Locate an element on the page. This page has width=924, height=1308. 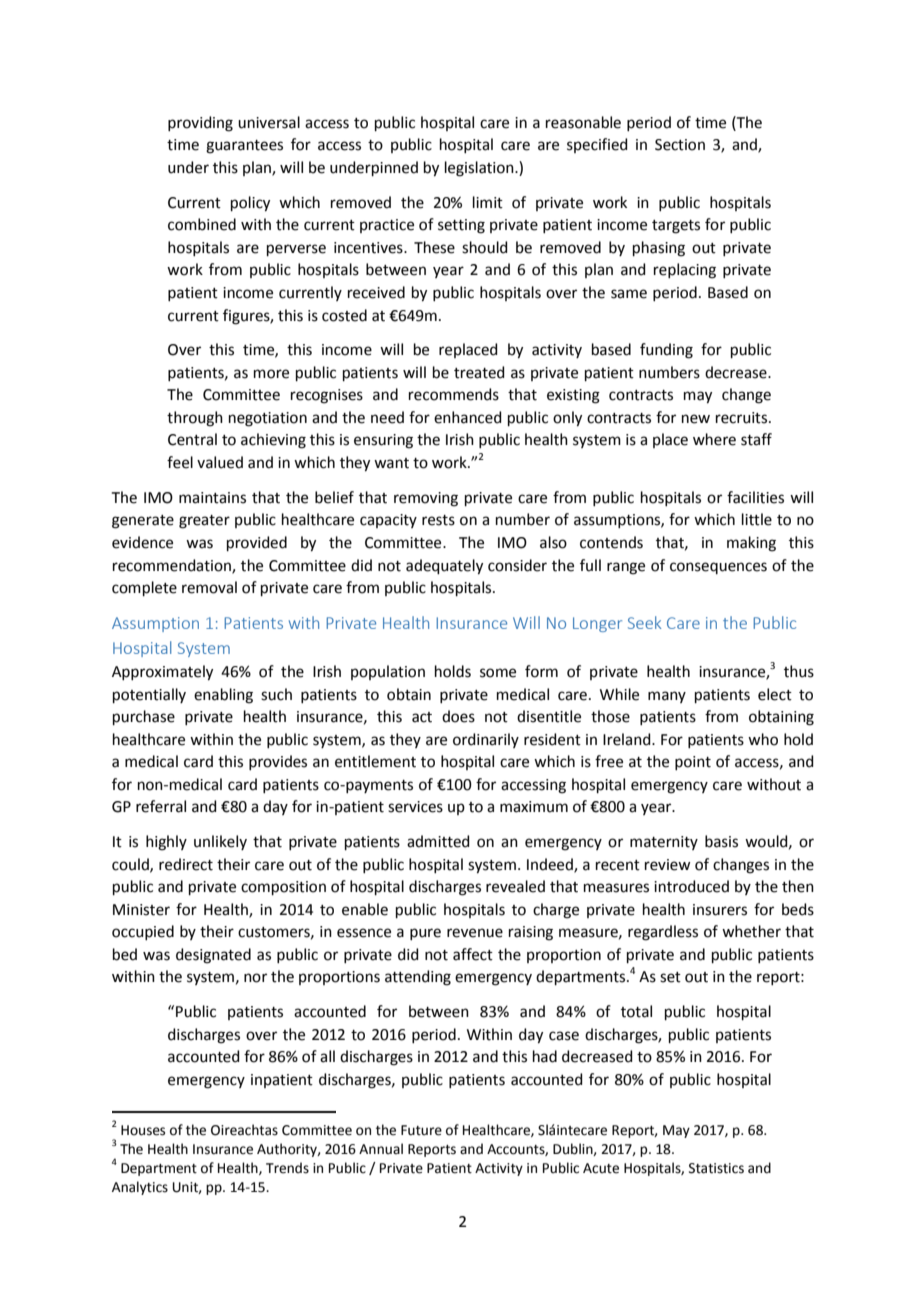
some is located at coordinates (498, 673).
